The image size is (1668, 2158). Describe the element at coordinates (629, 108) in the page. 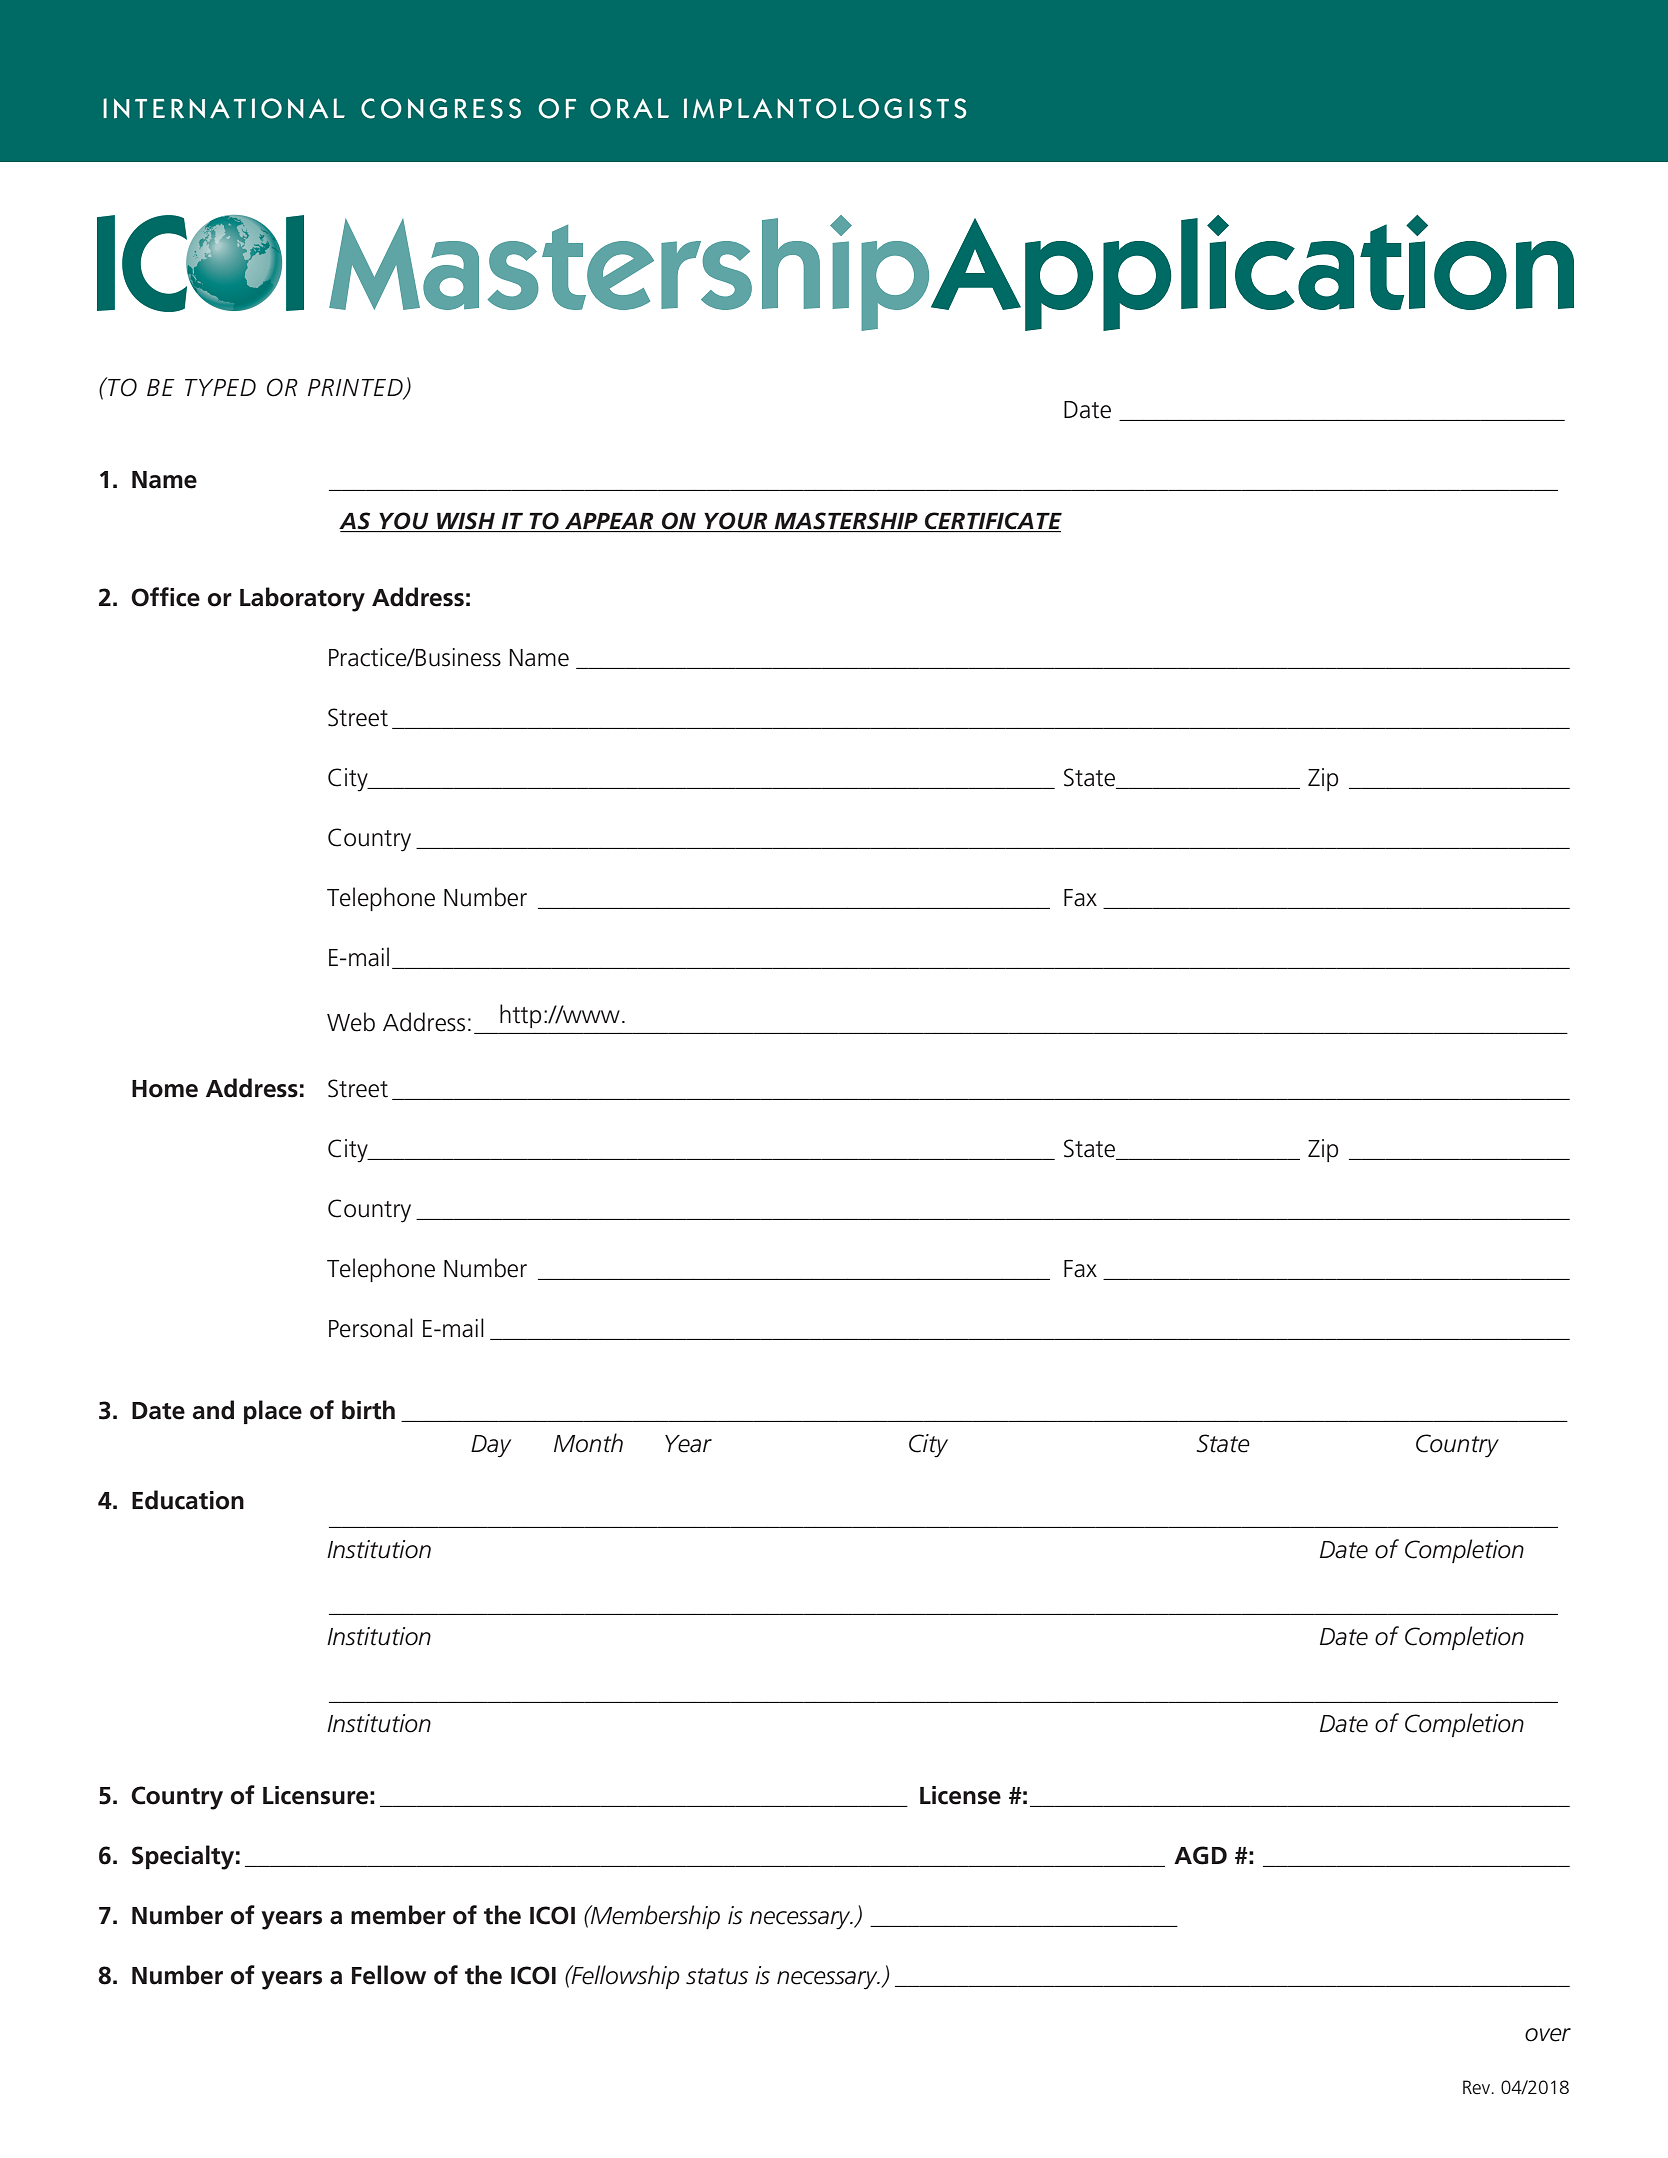

I see `ORAL` at that location.
